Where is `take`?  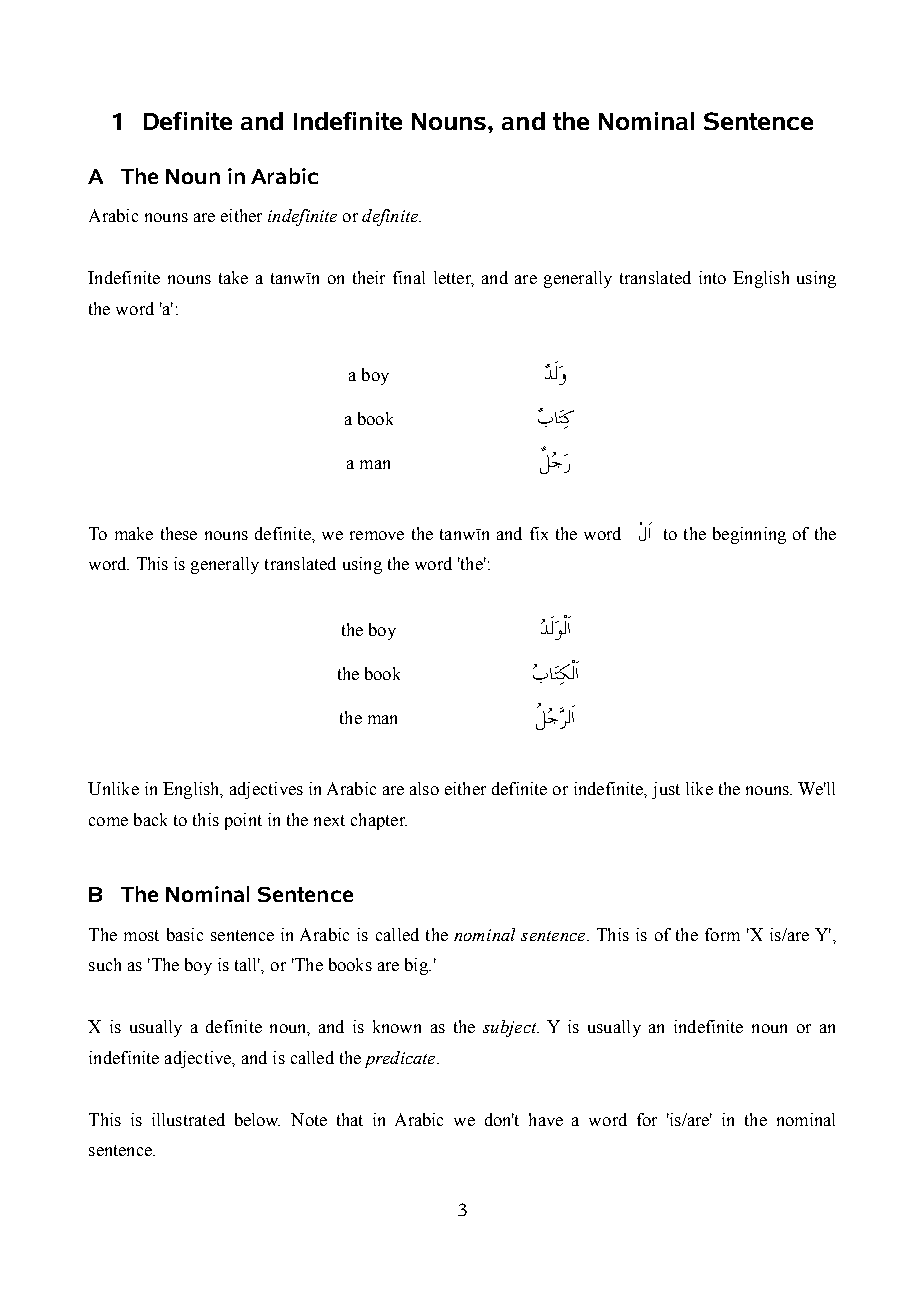 take is located at coordinates (233, 277).
